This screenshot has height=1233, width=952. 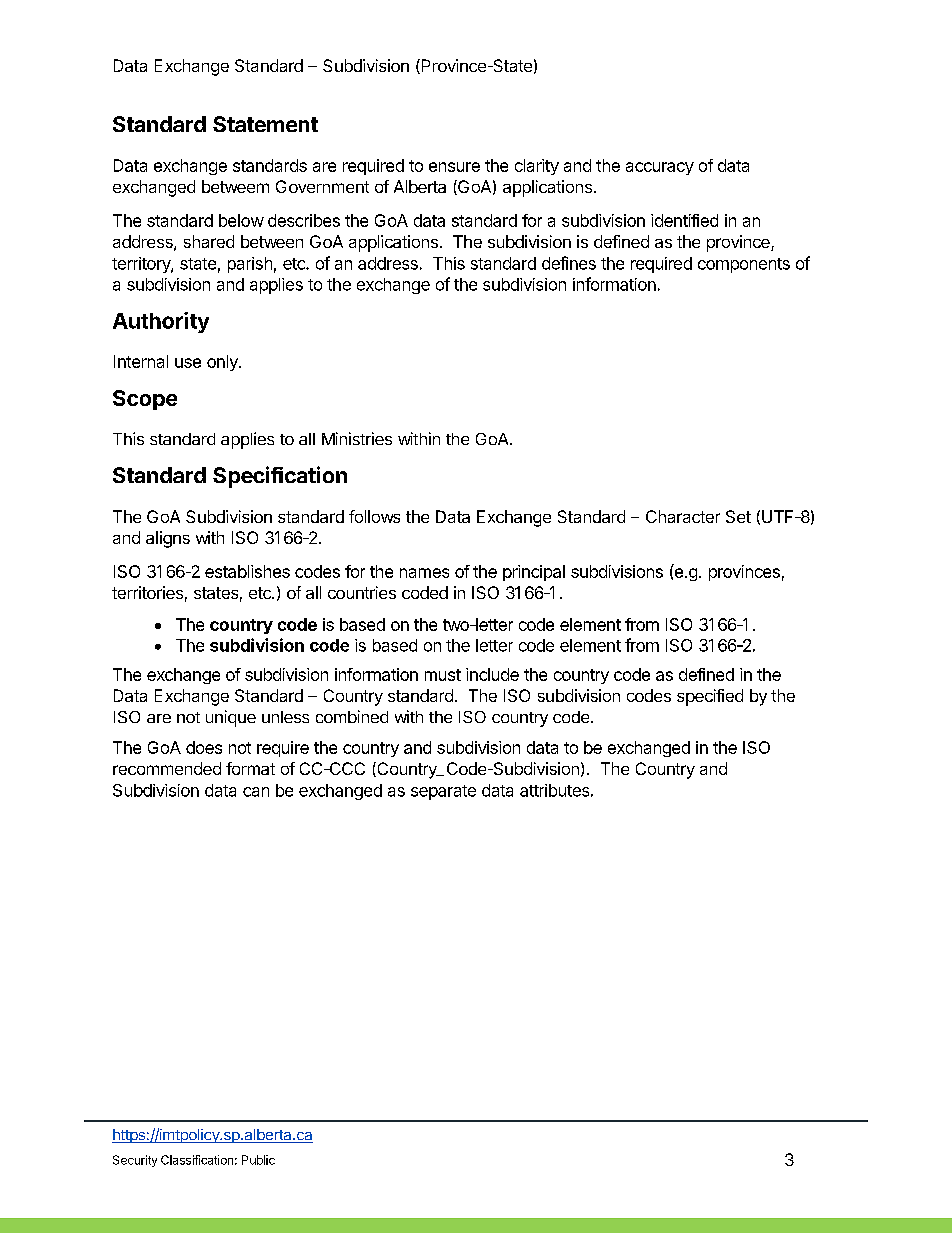 I want to click on unique, so click(x=231, y=718).
